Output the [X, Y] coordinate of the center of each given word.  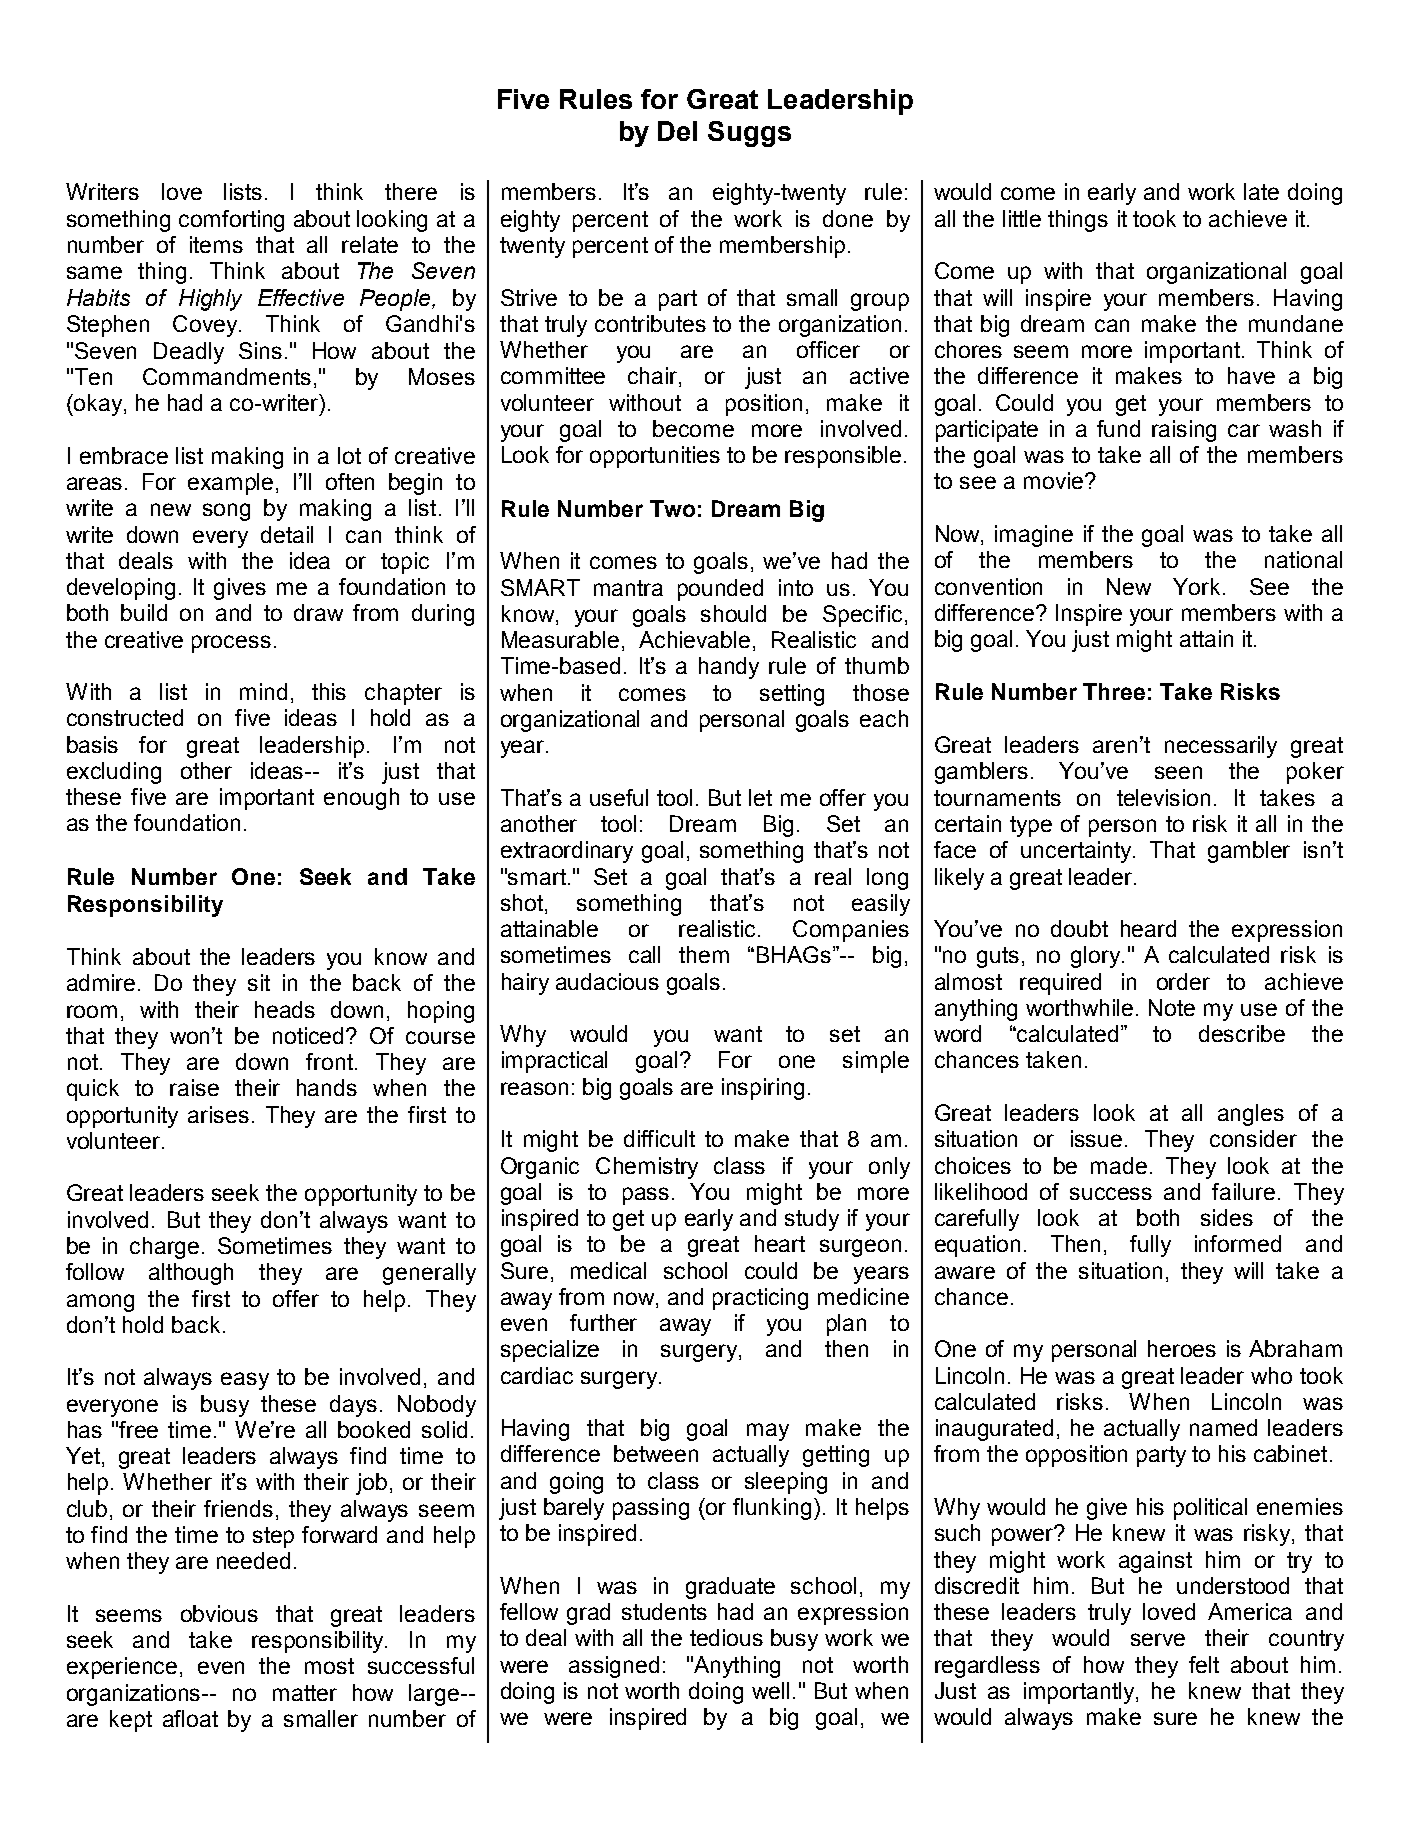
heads [285, 1009]
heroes [1182, 1348]
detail [287, 534]
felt [1204, 1664]
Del [677, 131]
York [1196, 586]
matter [305, 1693]
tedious [726, 1637]
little [1022, 218]
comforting [231, 221]
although [191, 1274]
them [704, 954]
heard [1148, 928]
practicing [760, 1299]
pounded [720, 590]
